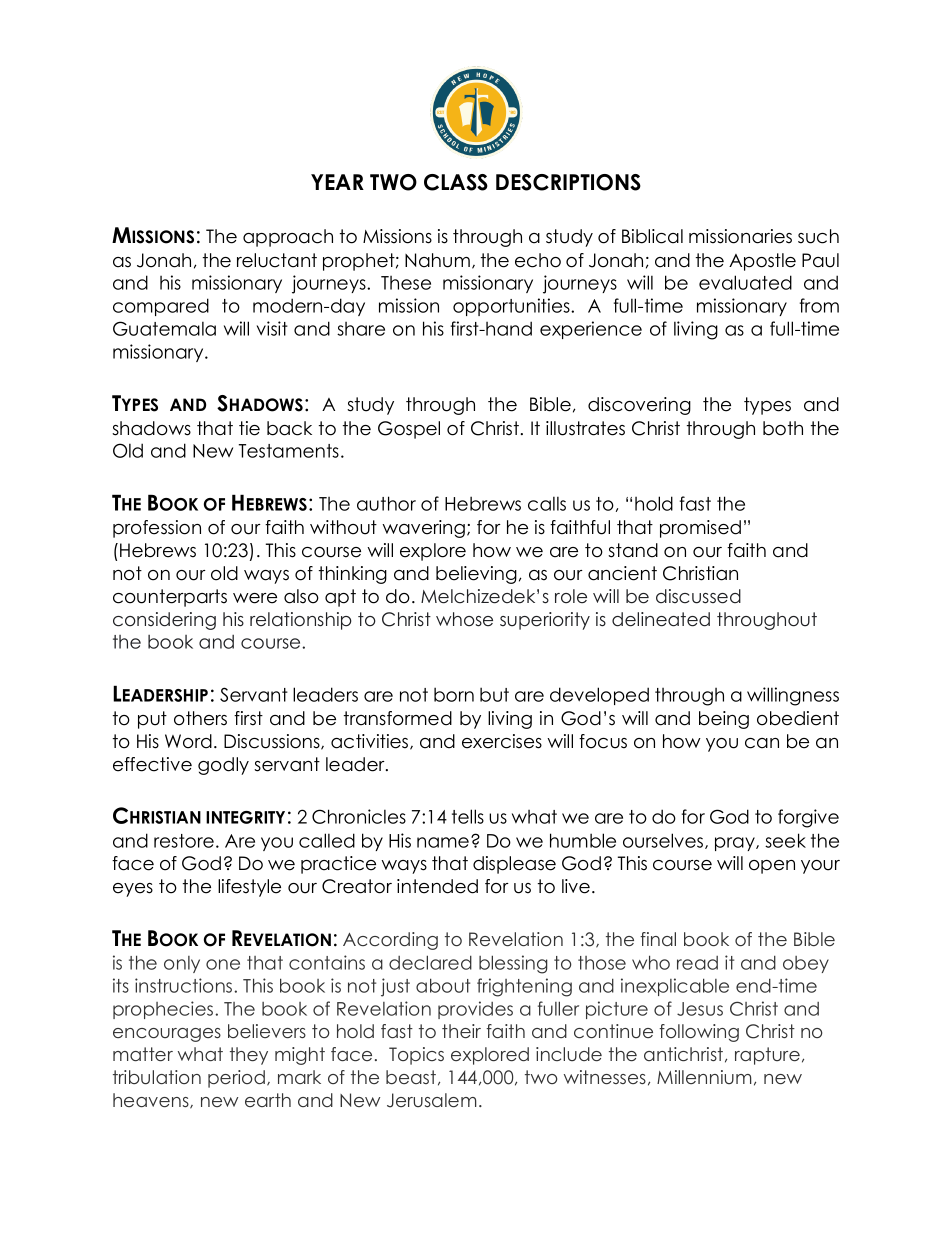  I want to click on both, so click(783, 428).
